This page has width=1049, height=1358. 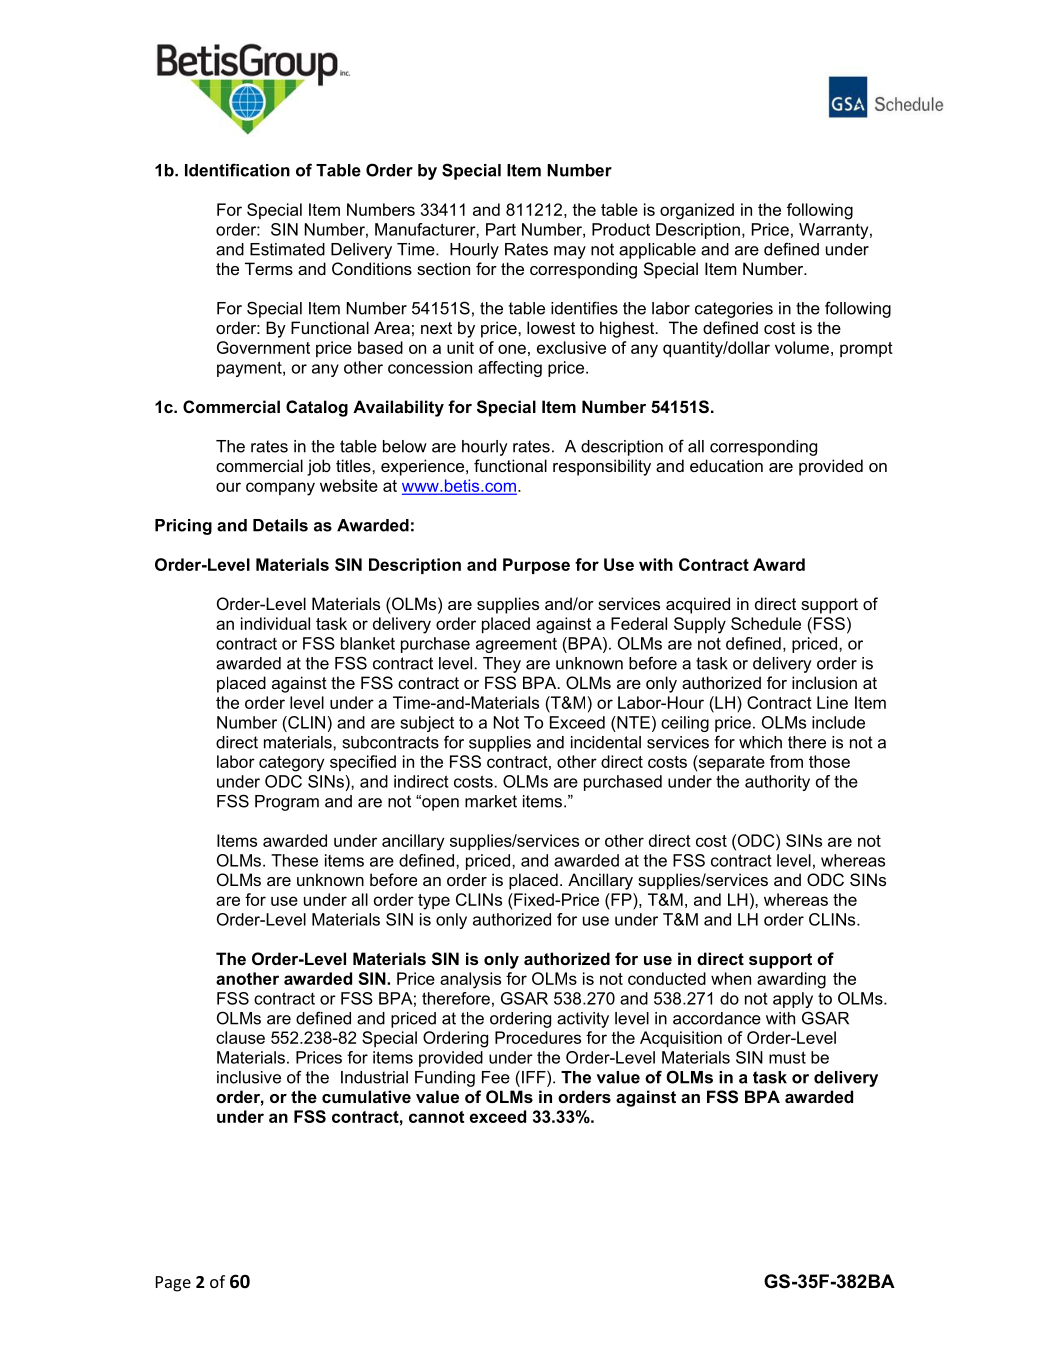 What do you see at coordinates (697, 211) in the page?
I see `organized` at bounding box center [697, 211].
